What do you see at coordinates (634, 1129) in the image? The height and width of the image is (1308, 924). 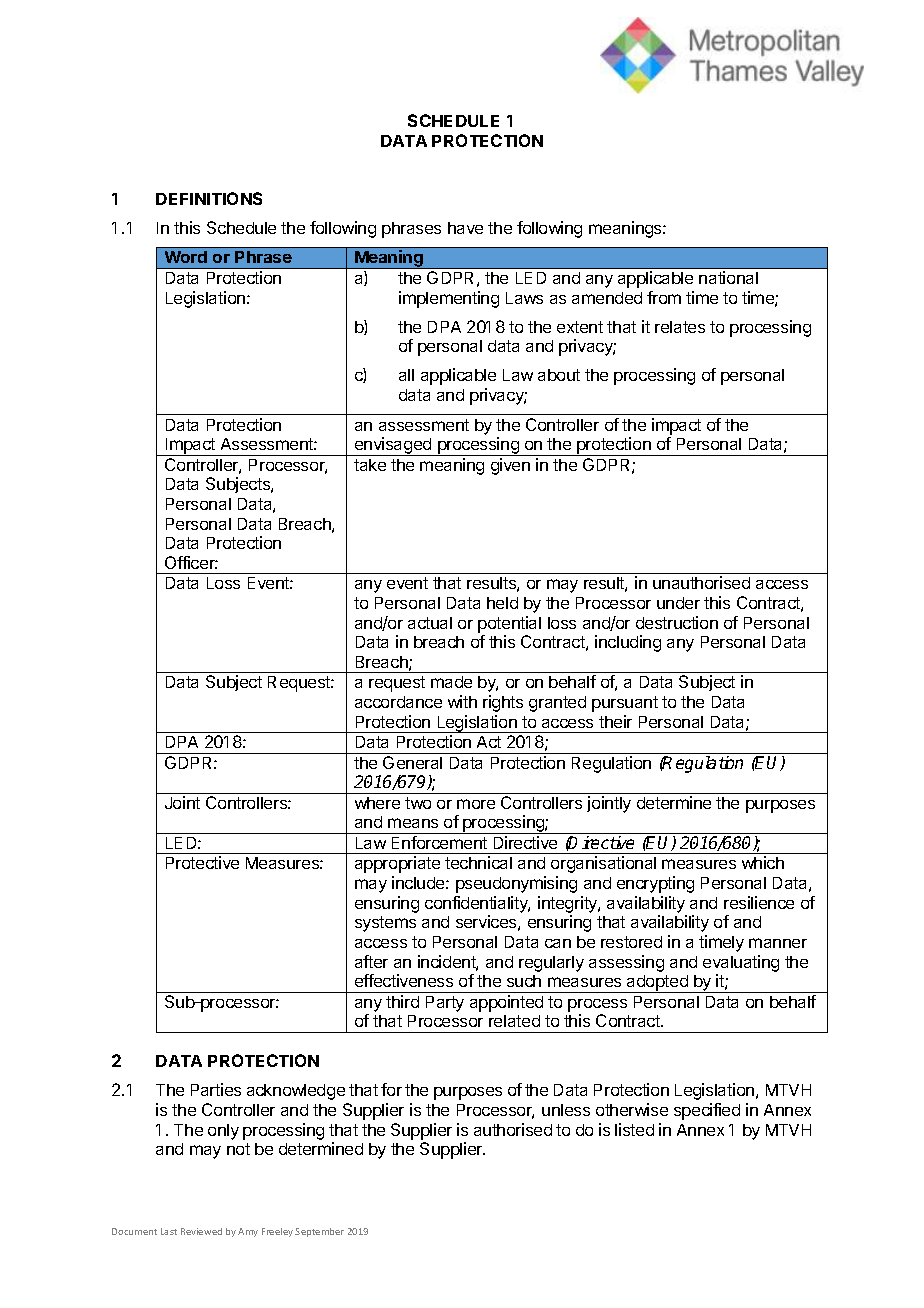 I see `listed` at bounding box center [634, 1129].
